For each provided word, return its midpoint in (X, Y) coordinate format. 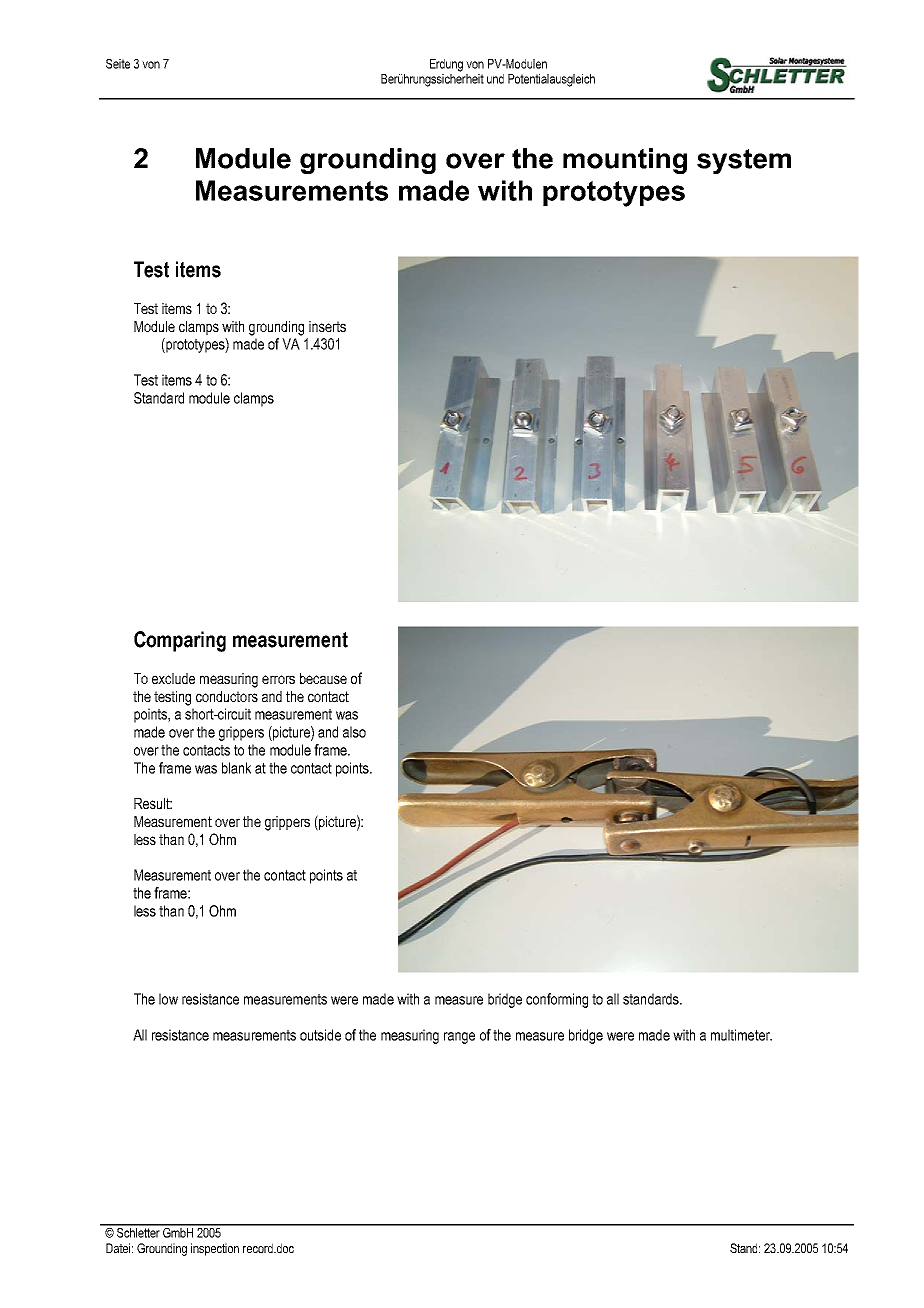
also (354, 732)
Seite (118, 64)
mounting (625, 161)
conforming (557, 1000)
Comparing (180, 641)
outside (320, 1035)
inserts (327, 326)
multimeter (741, 1035)
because (323, 678)
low (168, 999)
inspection (215, 1249)
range (459, 1038)
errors (278, 679)
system (744, 161)
